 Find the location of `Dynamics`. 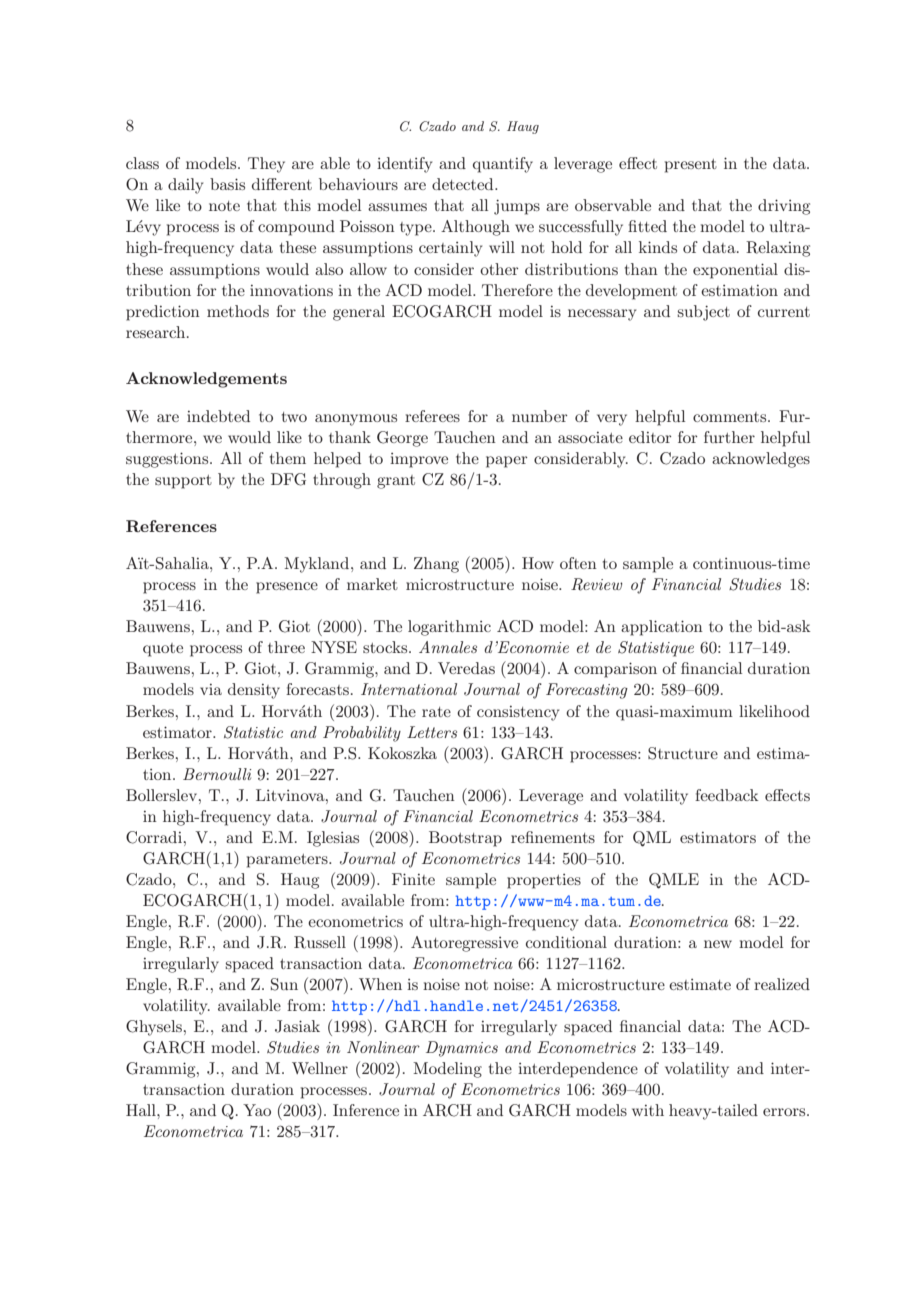

Dynamics is located at coordinates (462, 1049).
